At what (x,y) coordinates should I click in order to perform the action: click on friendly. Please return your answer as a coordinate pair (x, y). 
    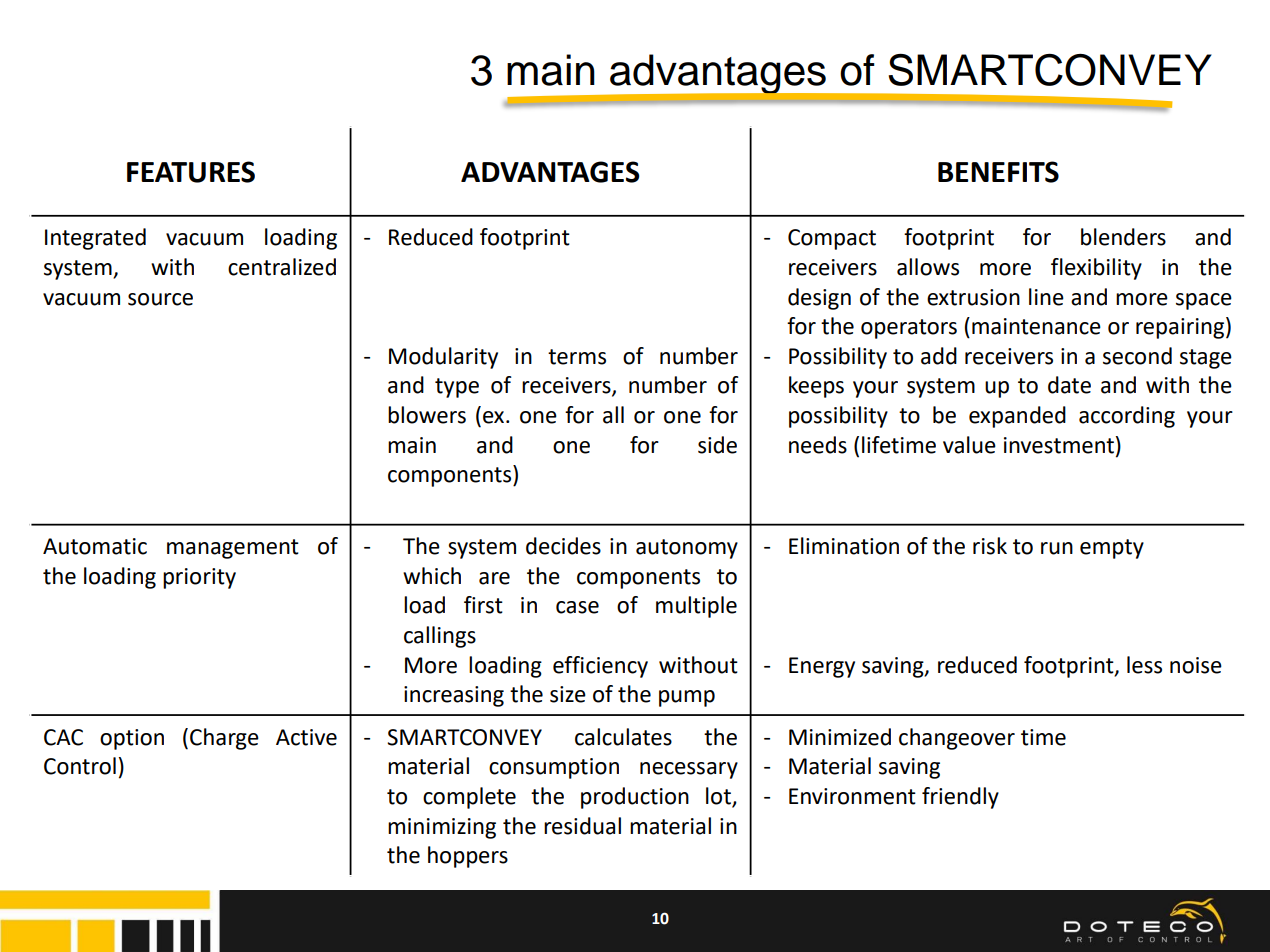
    Looking at the image, I should click on (960, 798).
